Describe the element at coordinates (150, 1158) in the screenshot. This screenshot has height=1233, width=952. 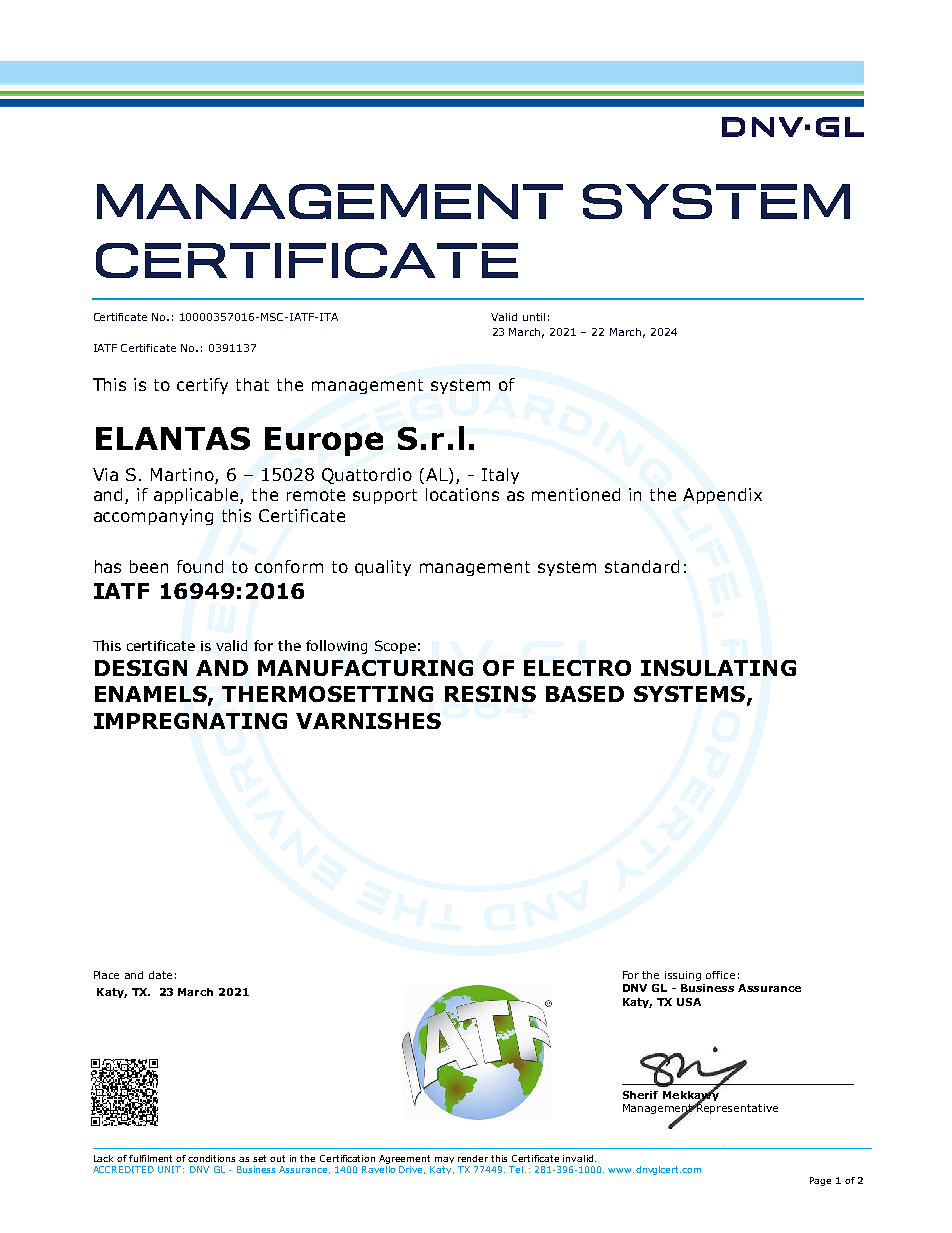
I see `fulfilment` at that location.
